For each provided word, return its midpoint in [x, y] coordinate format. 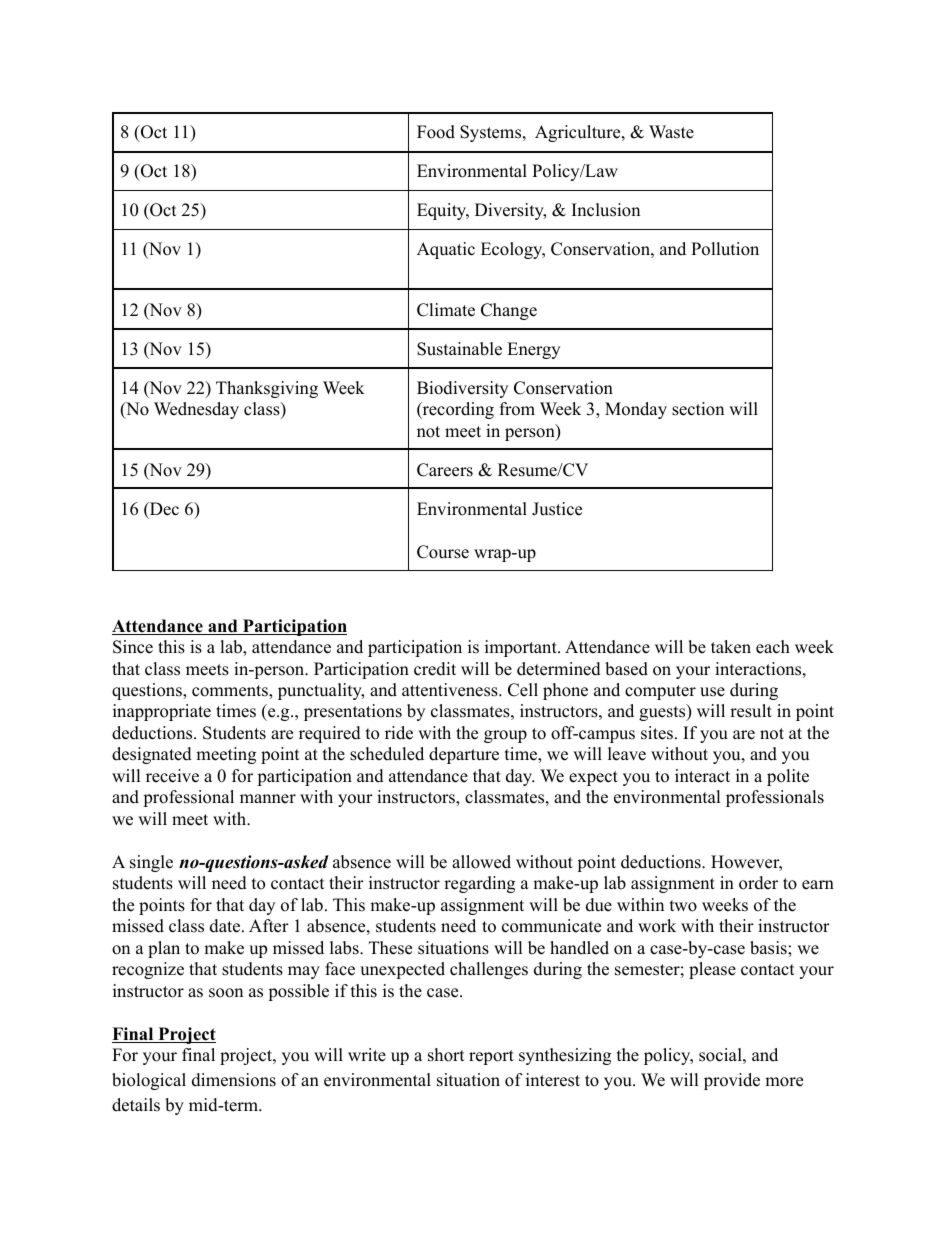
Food [436, 132]
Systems [492, 133]
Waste [671, 132]
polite [788, 777]
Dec [163, 509]
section [698, 409]
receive [172, 776]
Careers [445, 470]
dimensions [234, 1080]
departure [464, 755]
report [491, 1057]
